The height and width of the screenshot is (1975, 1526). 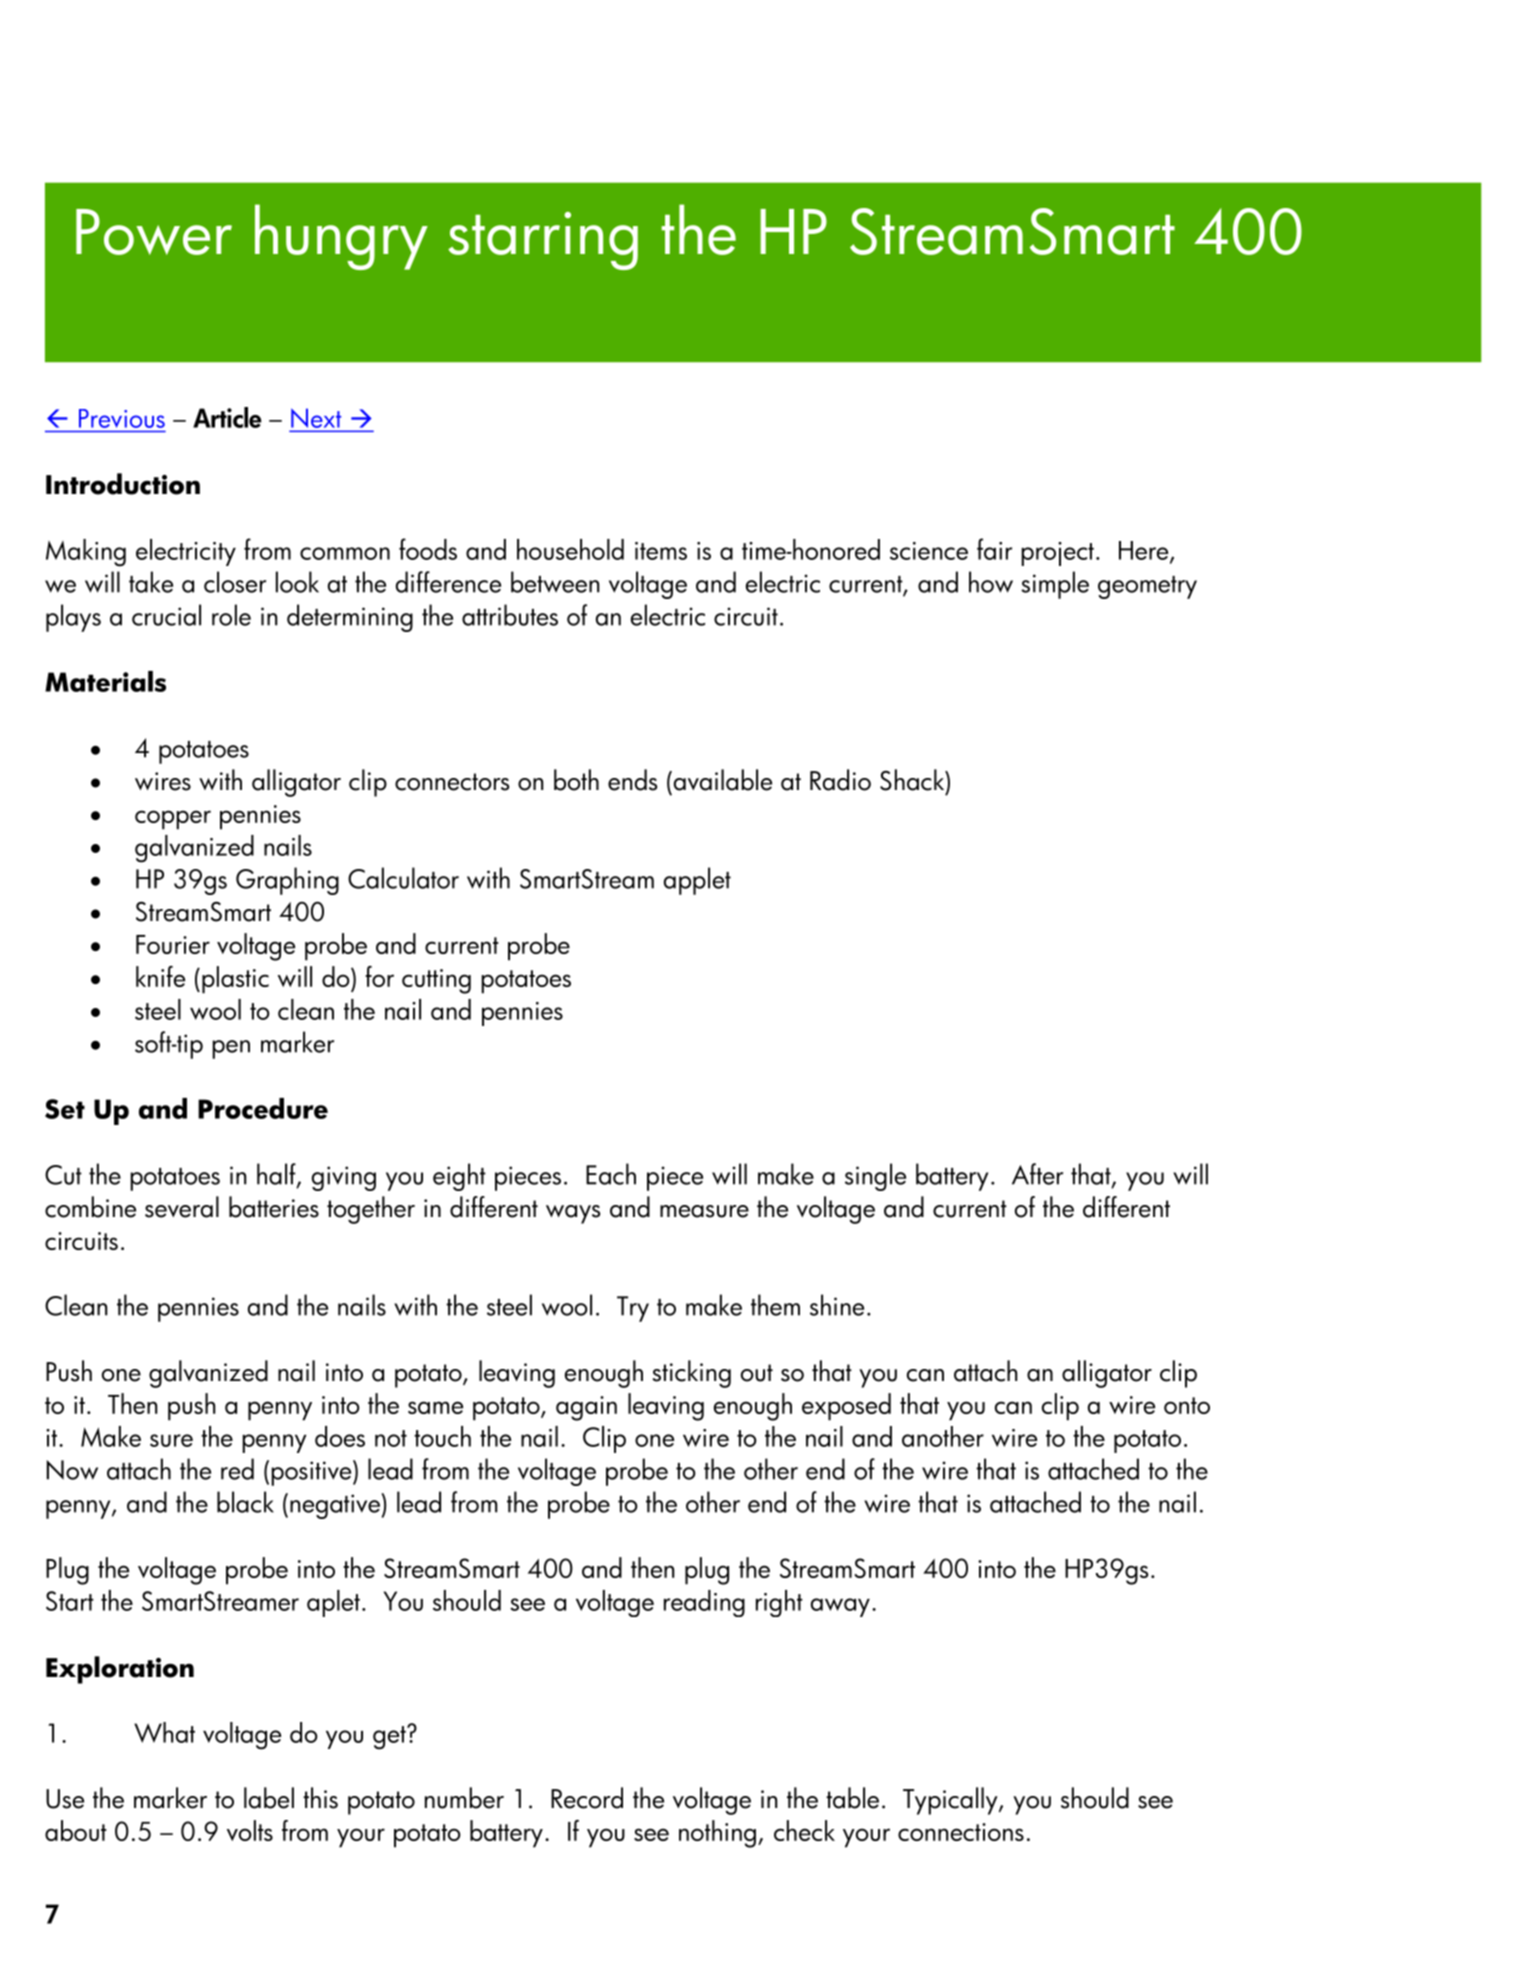 What do you see at coordinates (543, 241) in the screenshot?
I see `starring` at bounding box center [543, 241].
